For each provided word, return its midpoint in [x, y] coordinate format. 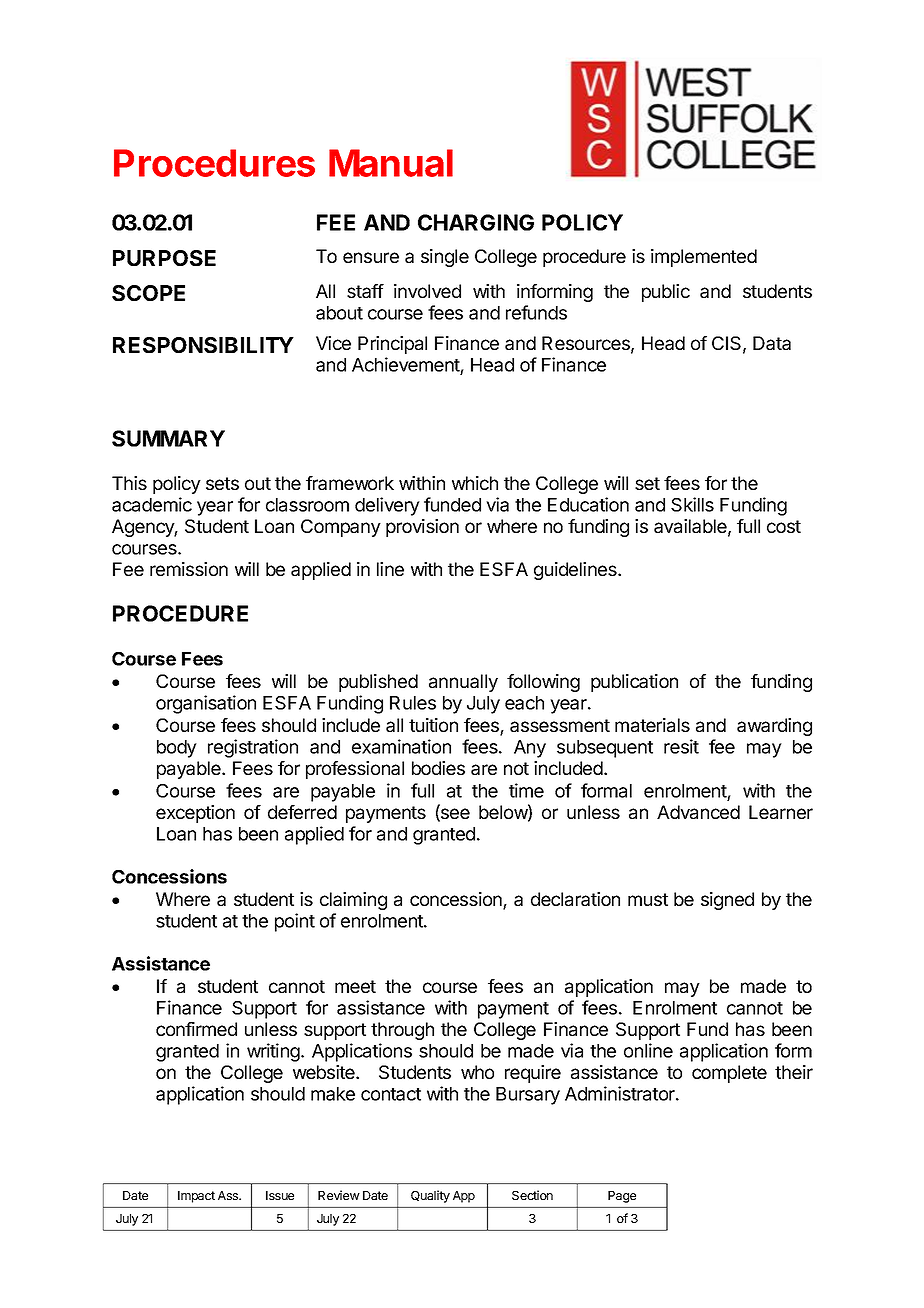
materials [652, 725]
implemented [704, 258]
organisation [206, 704]
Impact [196, 1197]
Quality [430, 1196]
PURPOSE [164, 258]
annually [463, 683]
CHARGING [476, 222]
